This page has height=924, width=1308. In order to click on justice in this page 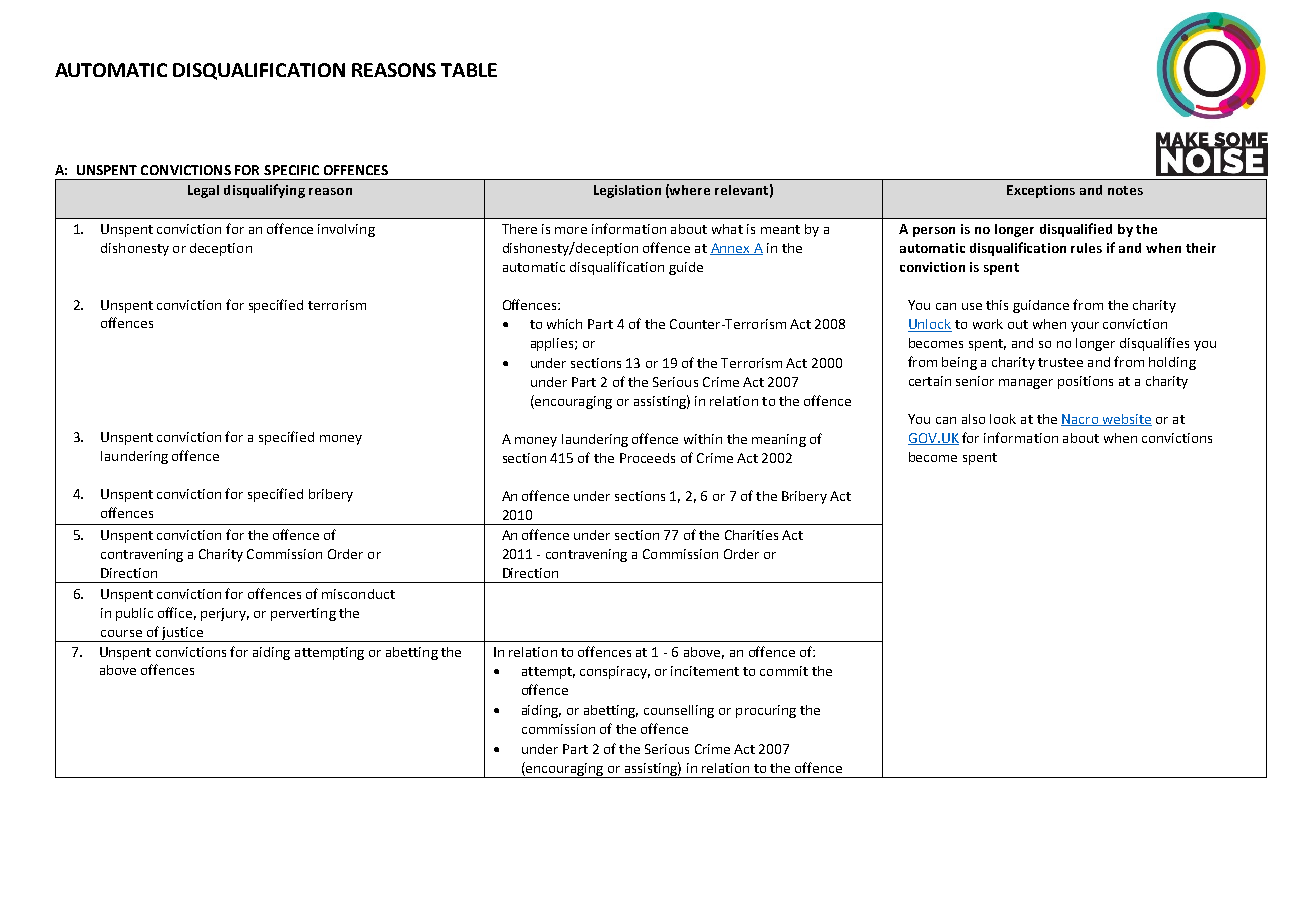, I will do `click(182, 634)`.
